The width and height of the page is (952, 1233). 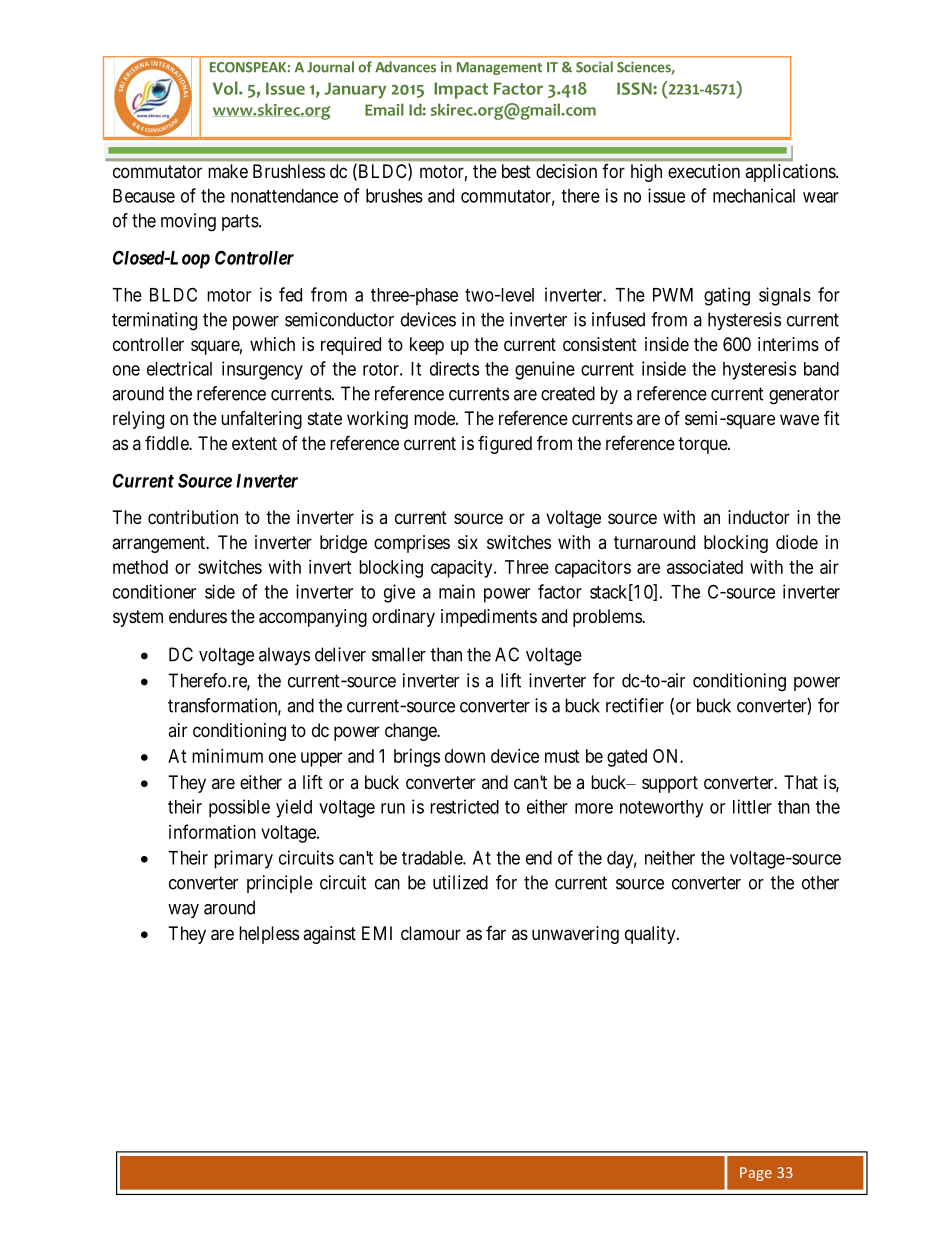 I want to click on Impact, so click(x=461, y=90).
